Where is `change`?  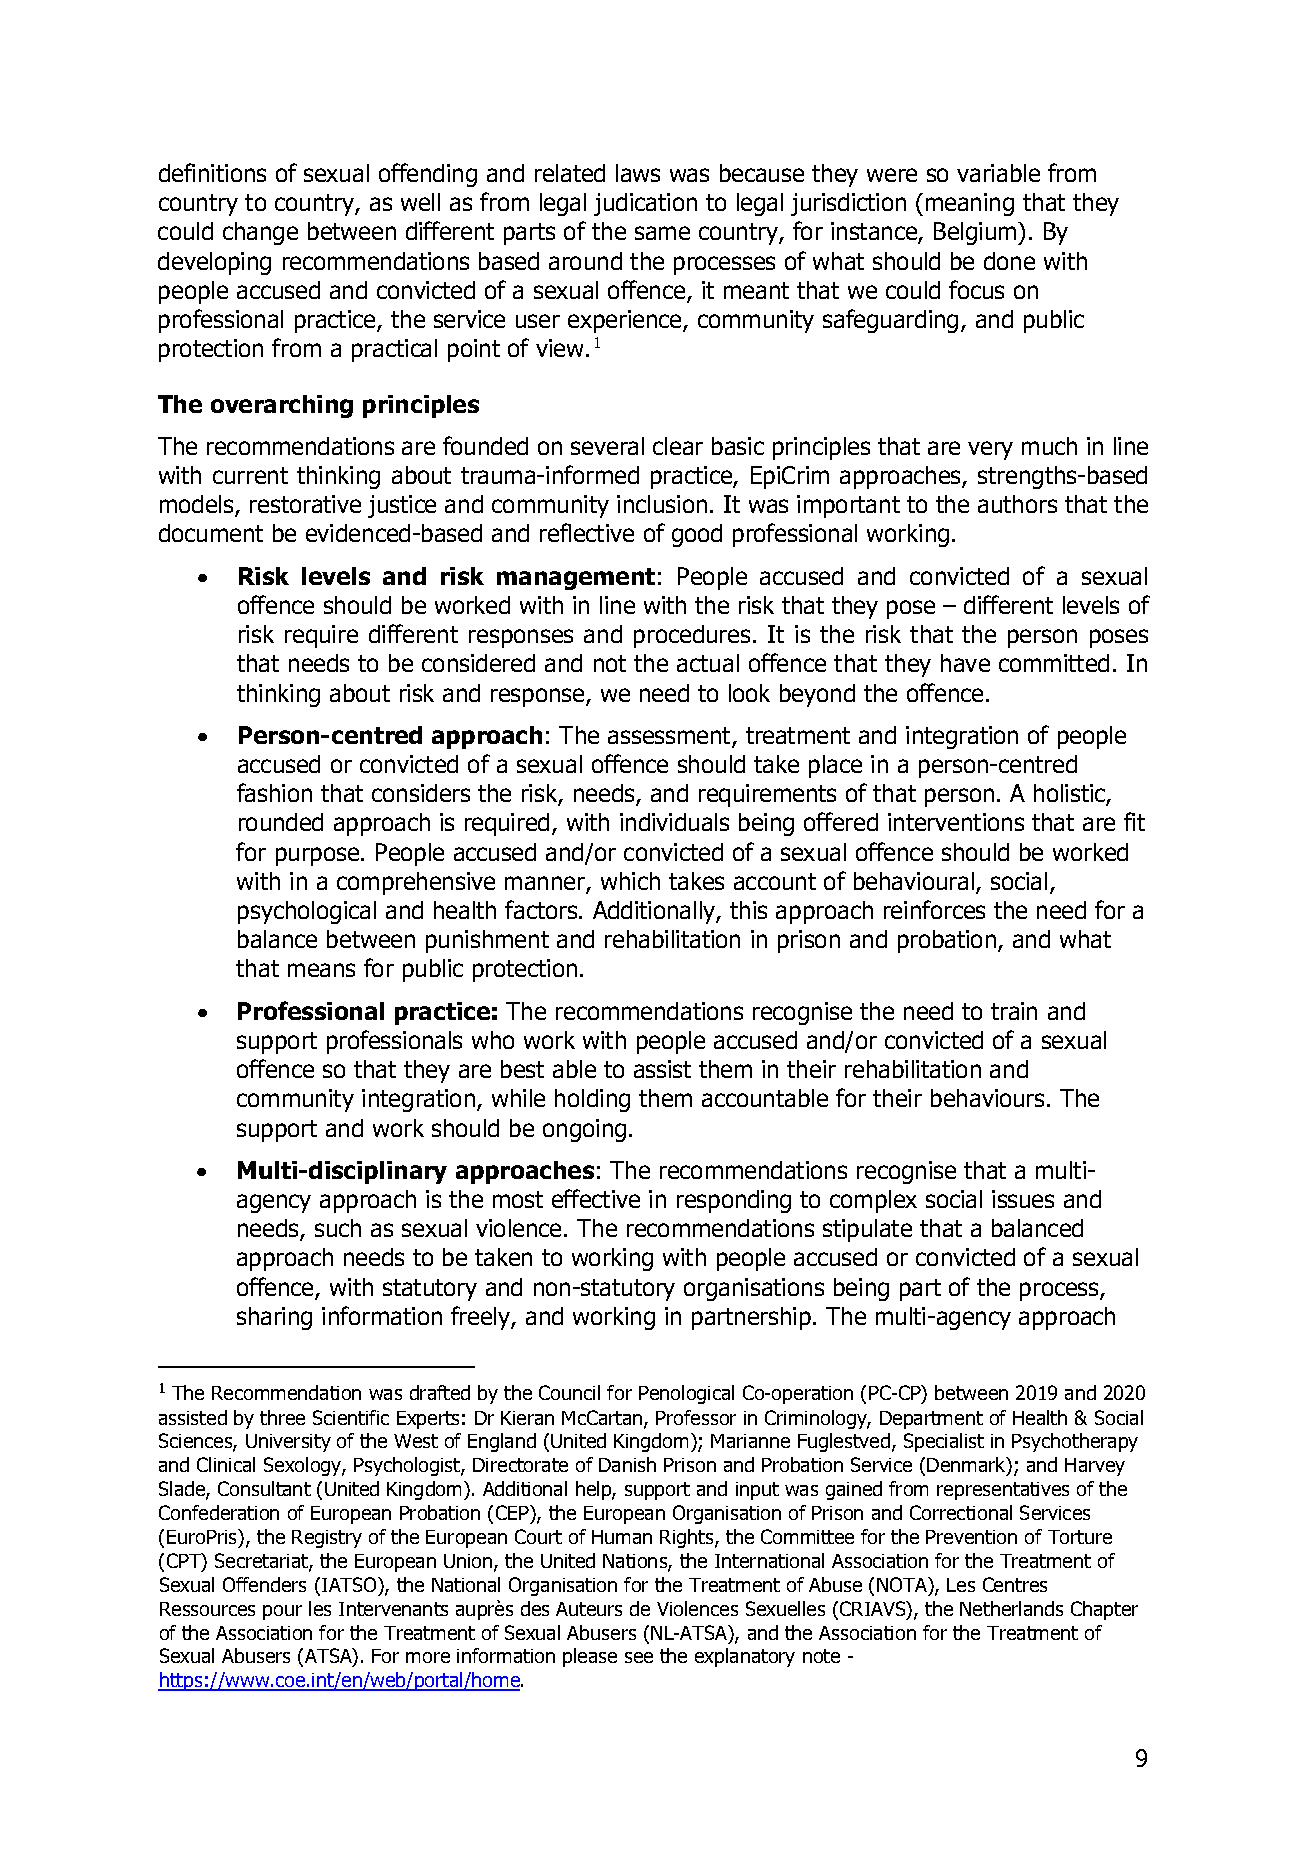 change is located at coordinates (260, 233).
